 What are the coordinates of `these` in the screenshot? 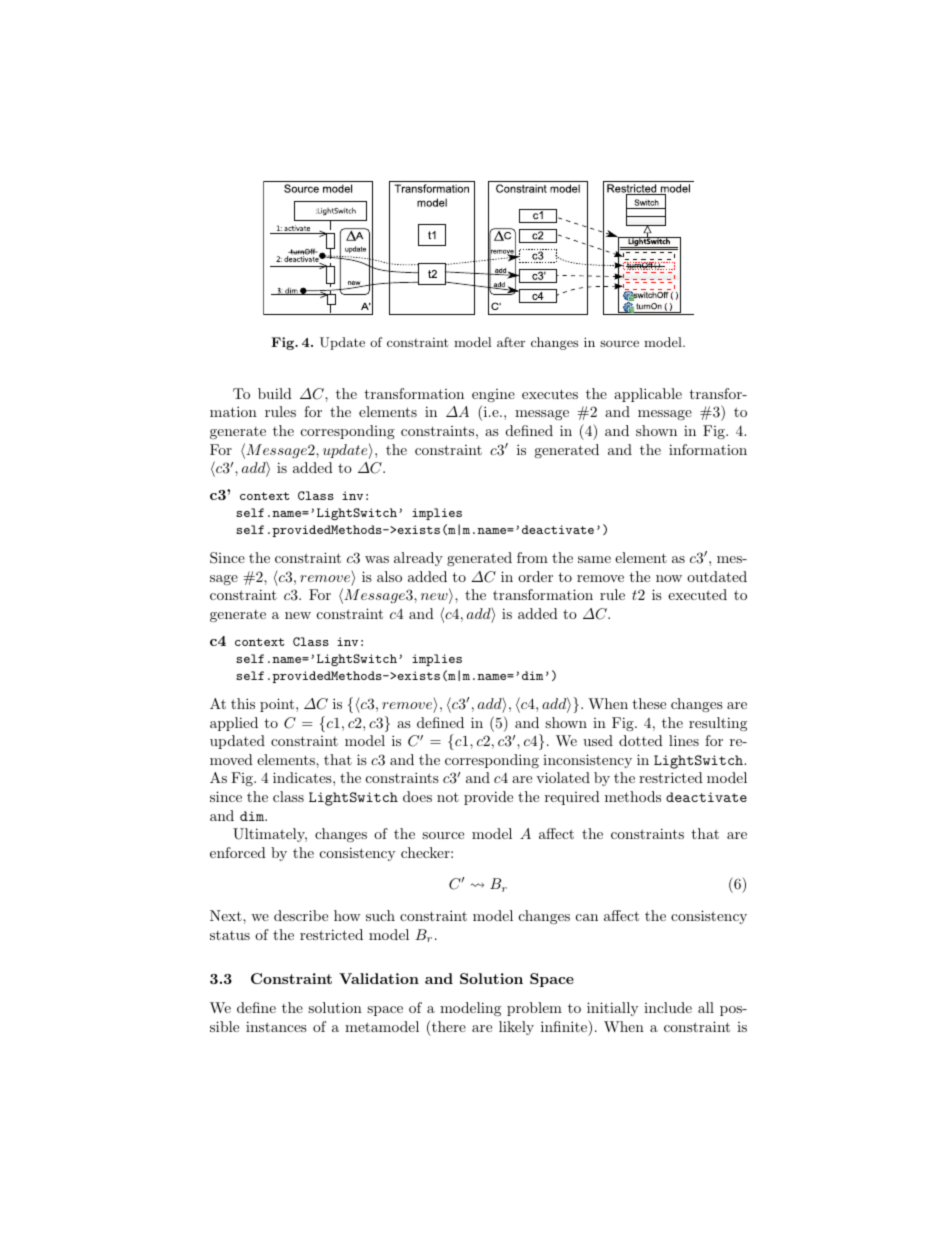 It's located at (649, 703).
